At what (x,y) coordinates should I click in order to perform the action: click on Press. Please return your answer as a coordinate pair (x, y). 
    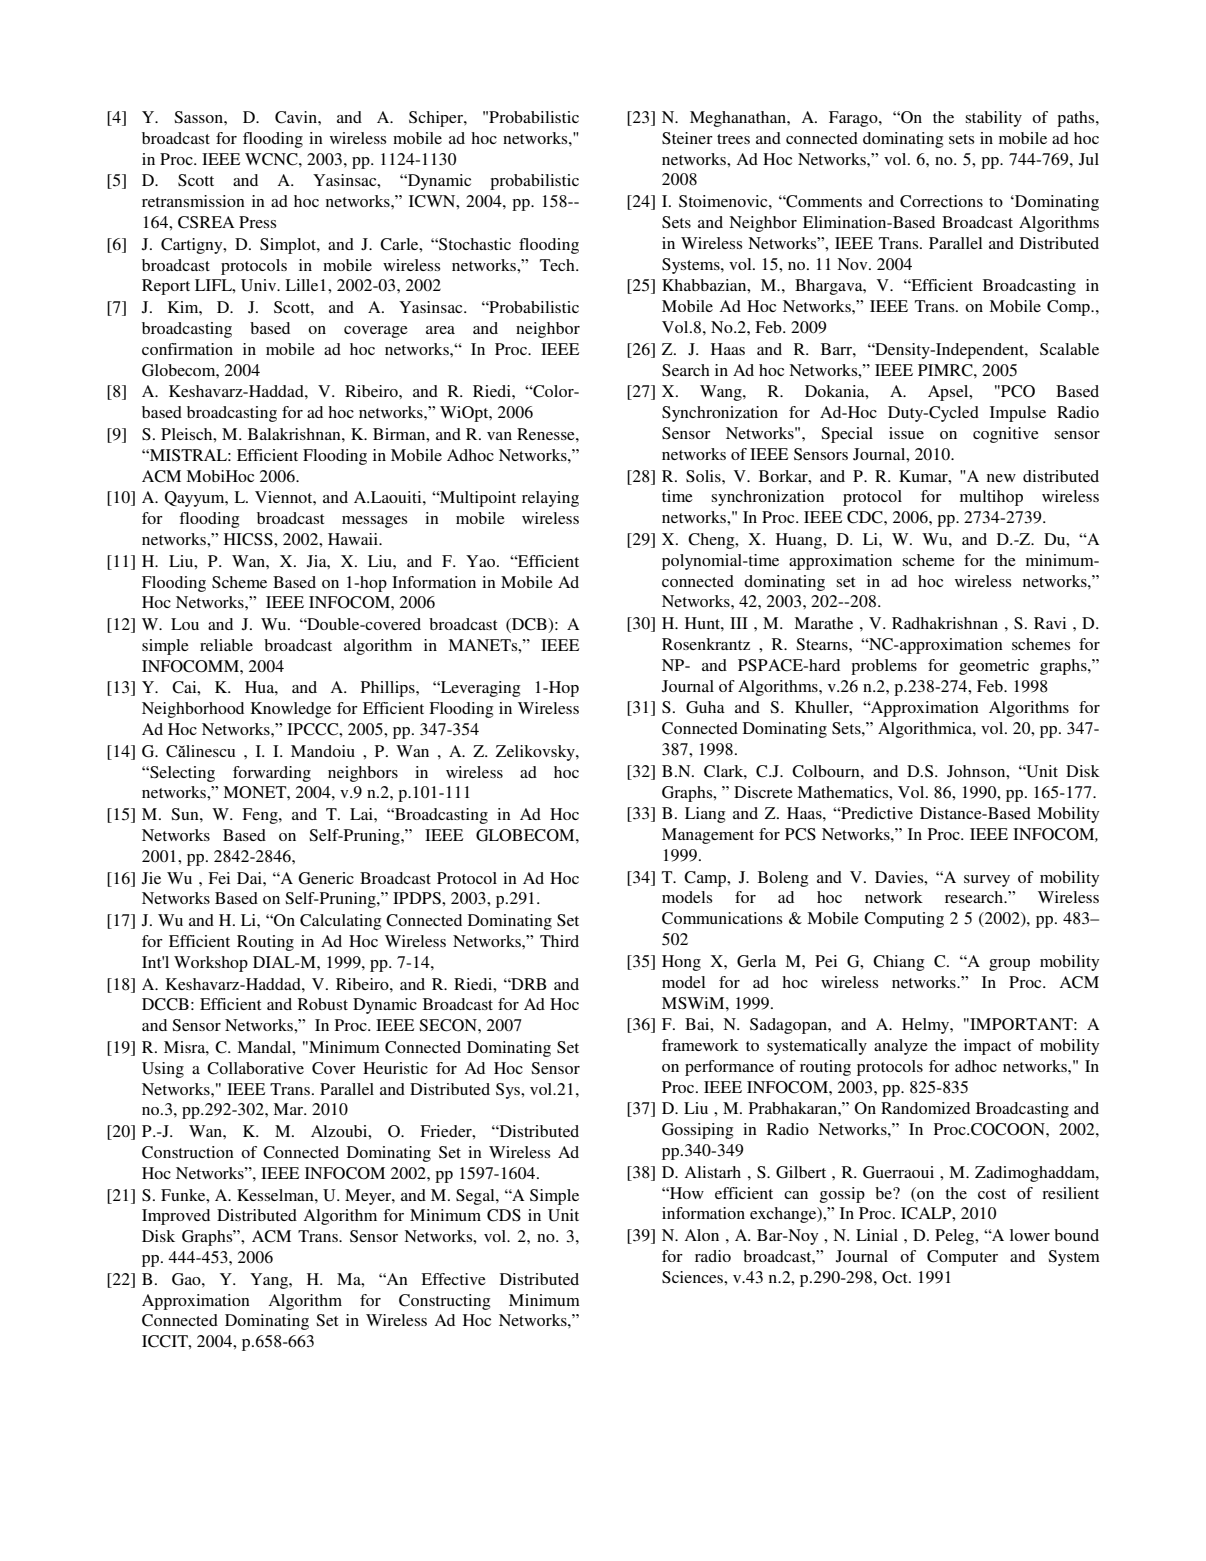
    Looking at the image, I should click on (257, 222).
